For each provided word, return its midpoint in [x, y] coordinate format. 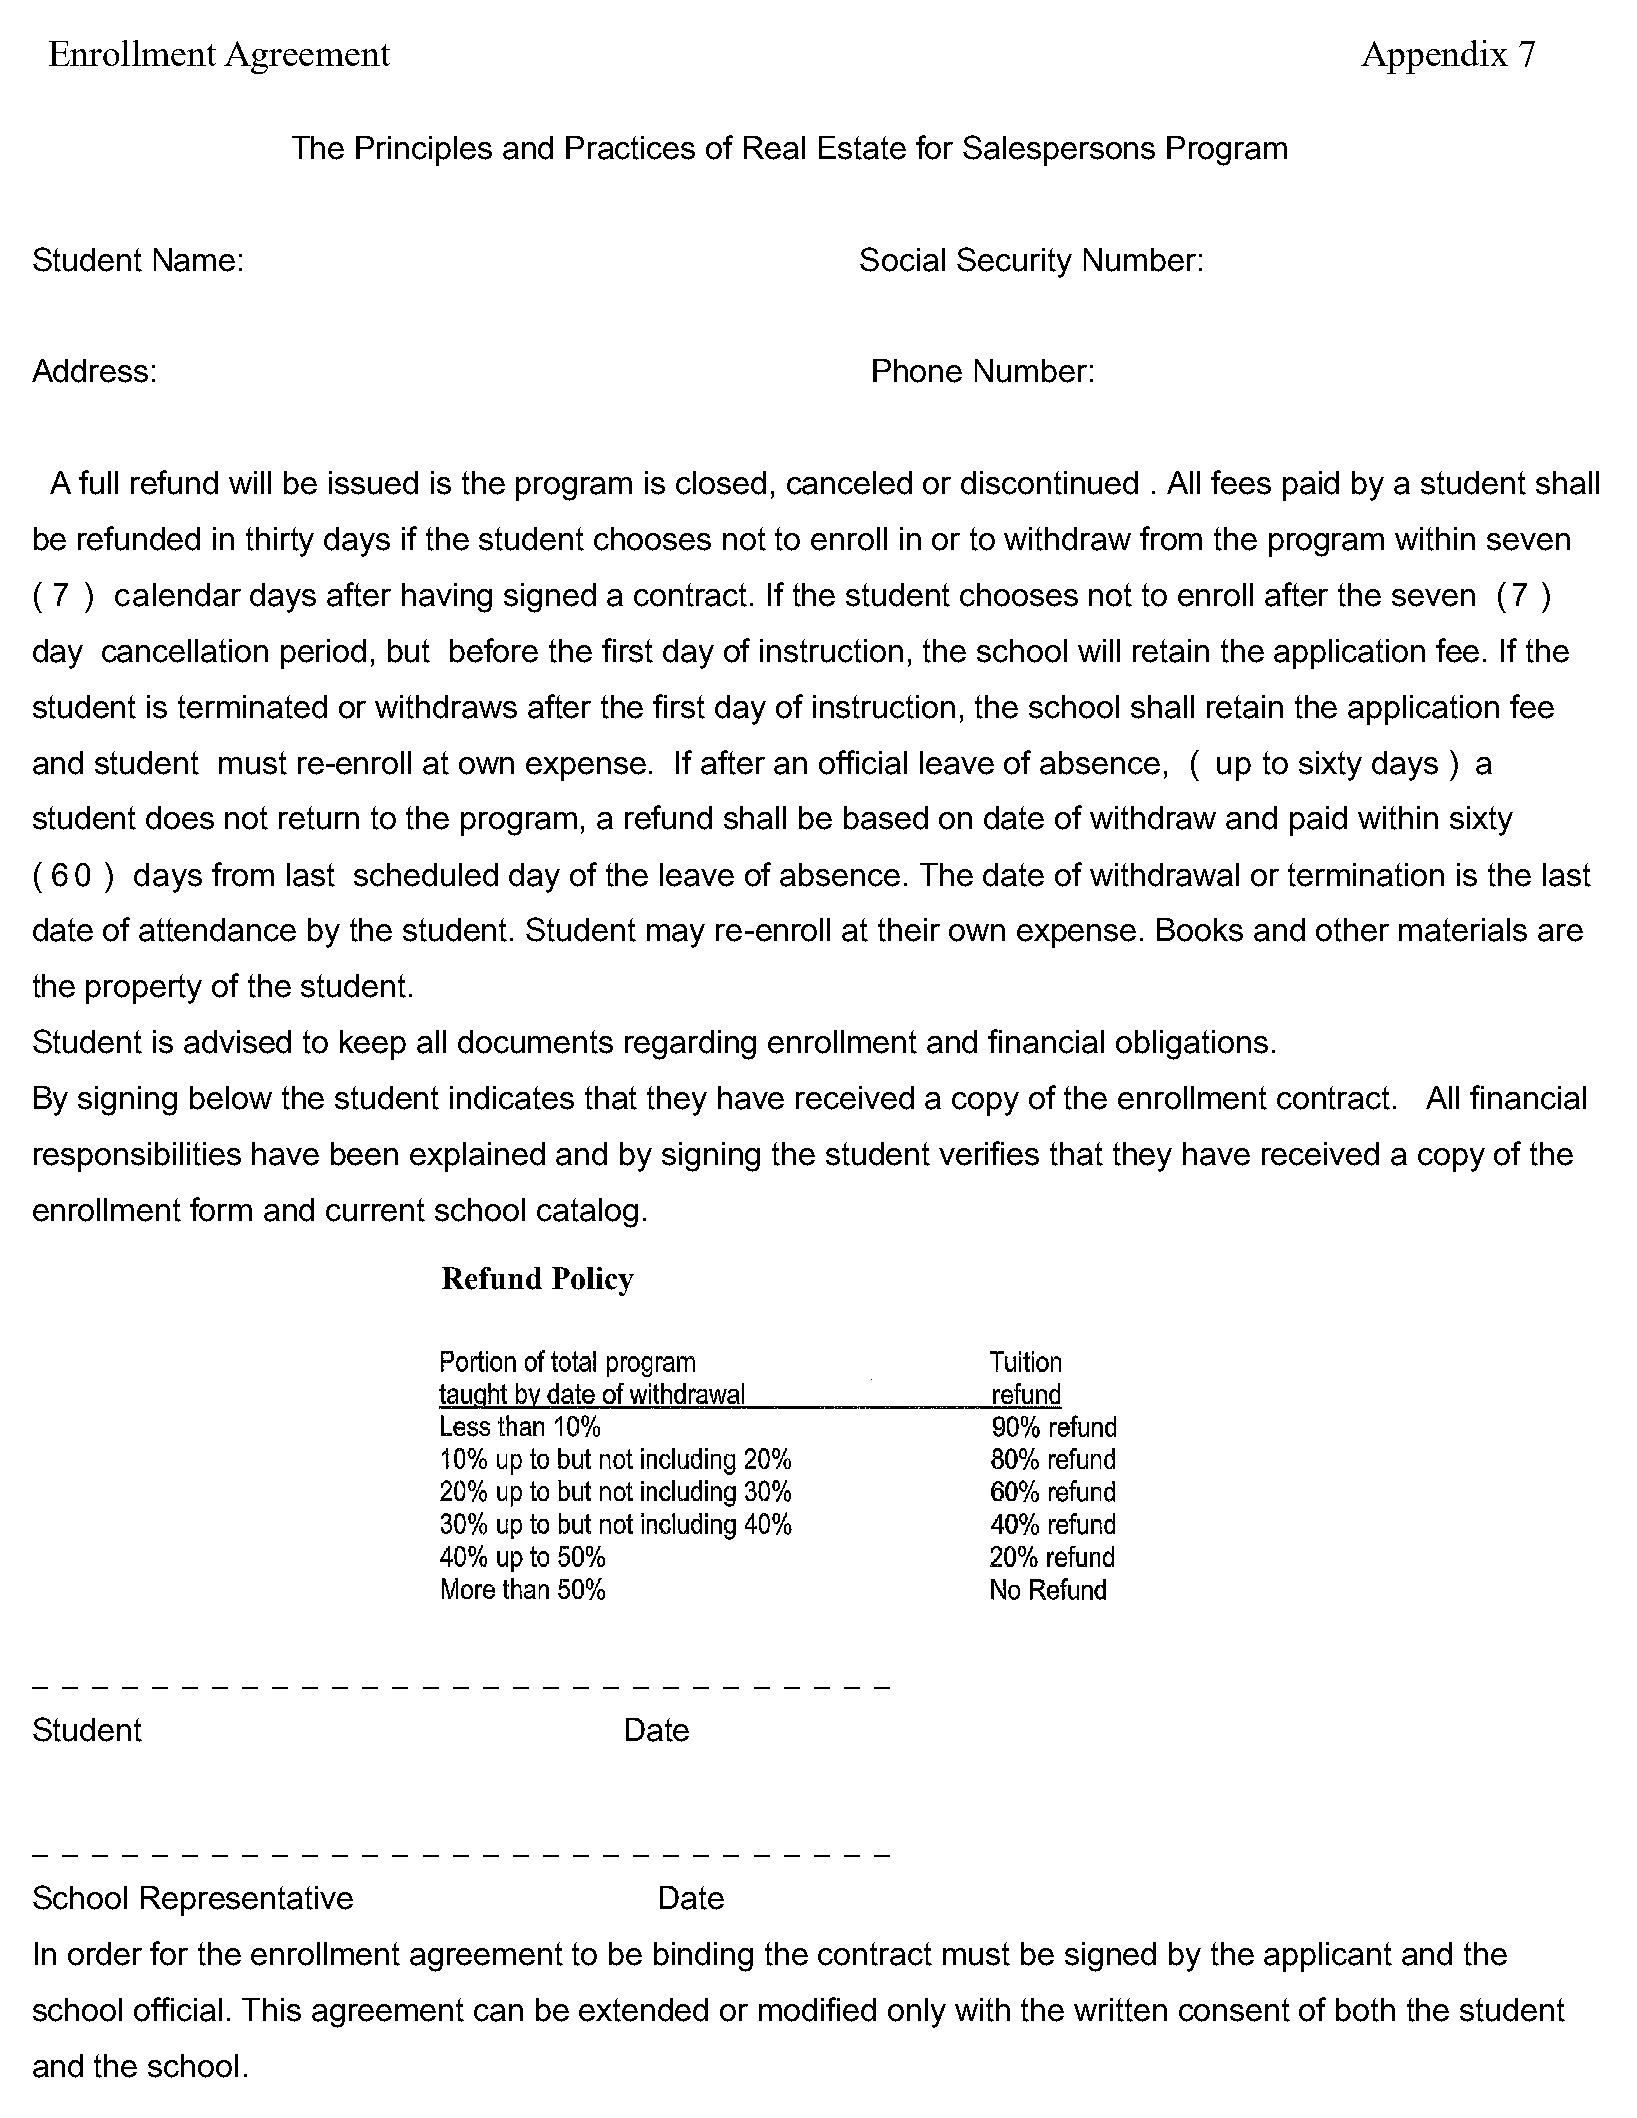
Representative [247, 1901]
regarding [690, 1045]
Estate [862, 148]
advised [237, 1042]
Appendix [1434, 57]
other [1352, 930]
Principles [424, 151]
